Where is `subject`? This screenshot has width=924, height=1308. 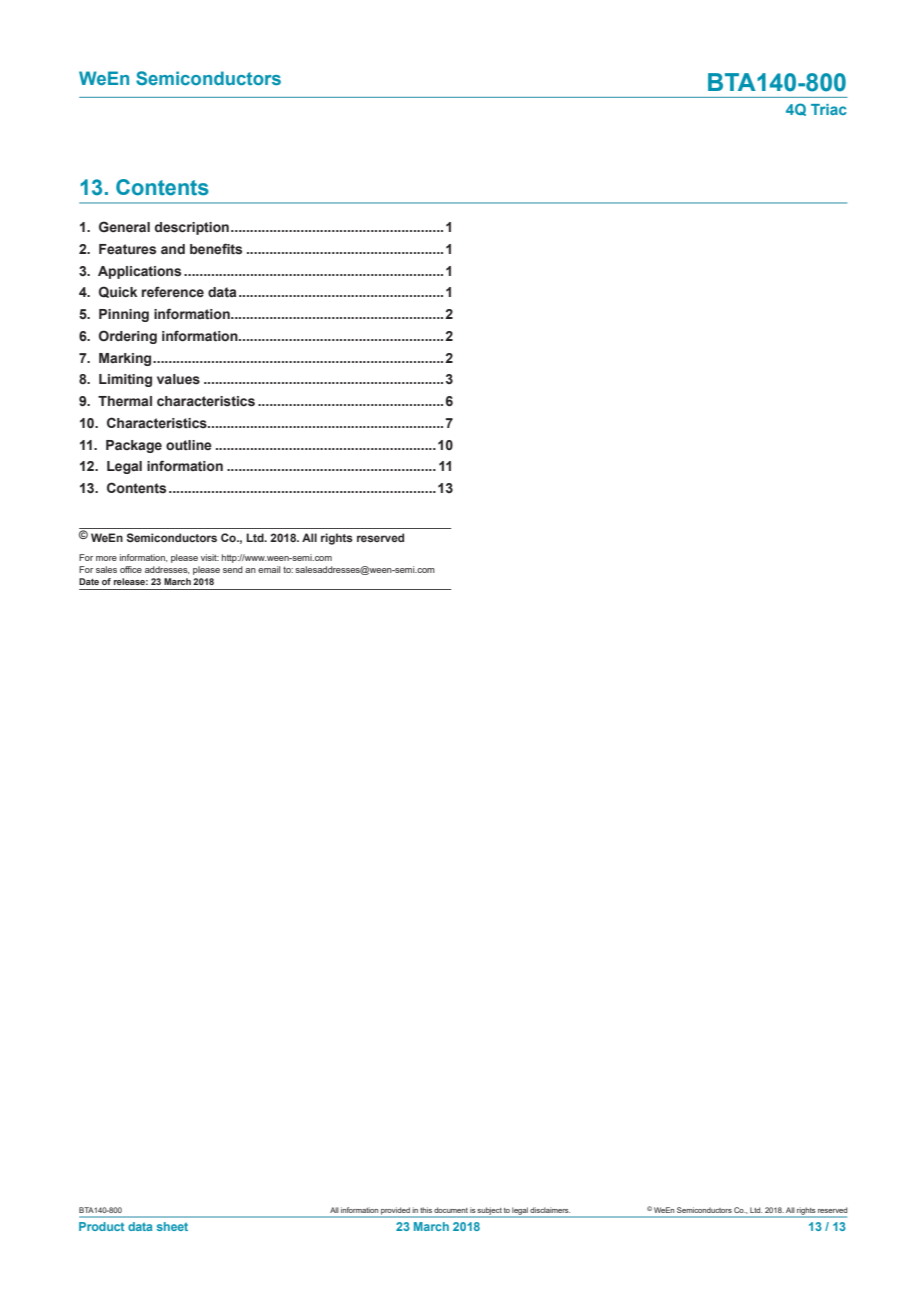 subject is located at coordinates (489, 1212).
